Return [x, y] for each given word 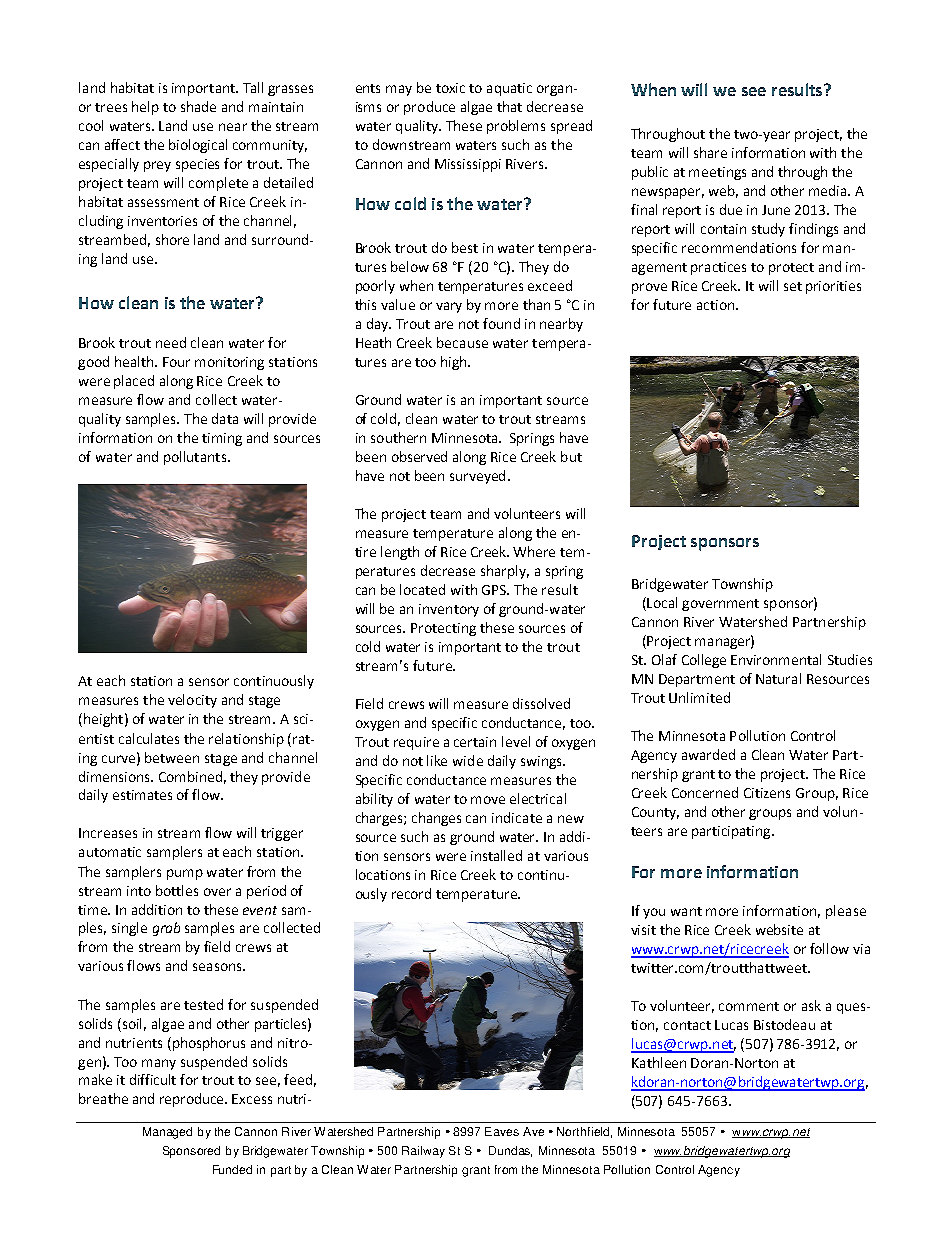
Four [176, 362]
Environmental [776, 659]
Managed [167, 1133]
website [779, 929]
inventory [449, 610]
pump [185, 874]
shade [198, 106]
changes [436, 819]
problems [516, 127]
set [793, 286]
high [455, 363]
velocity [192, 701]
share [710, 152]
